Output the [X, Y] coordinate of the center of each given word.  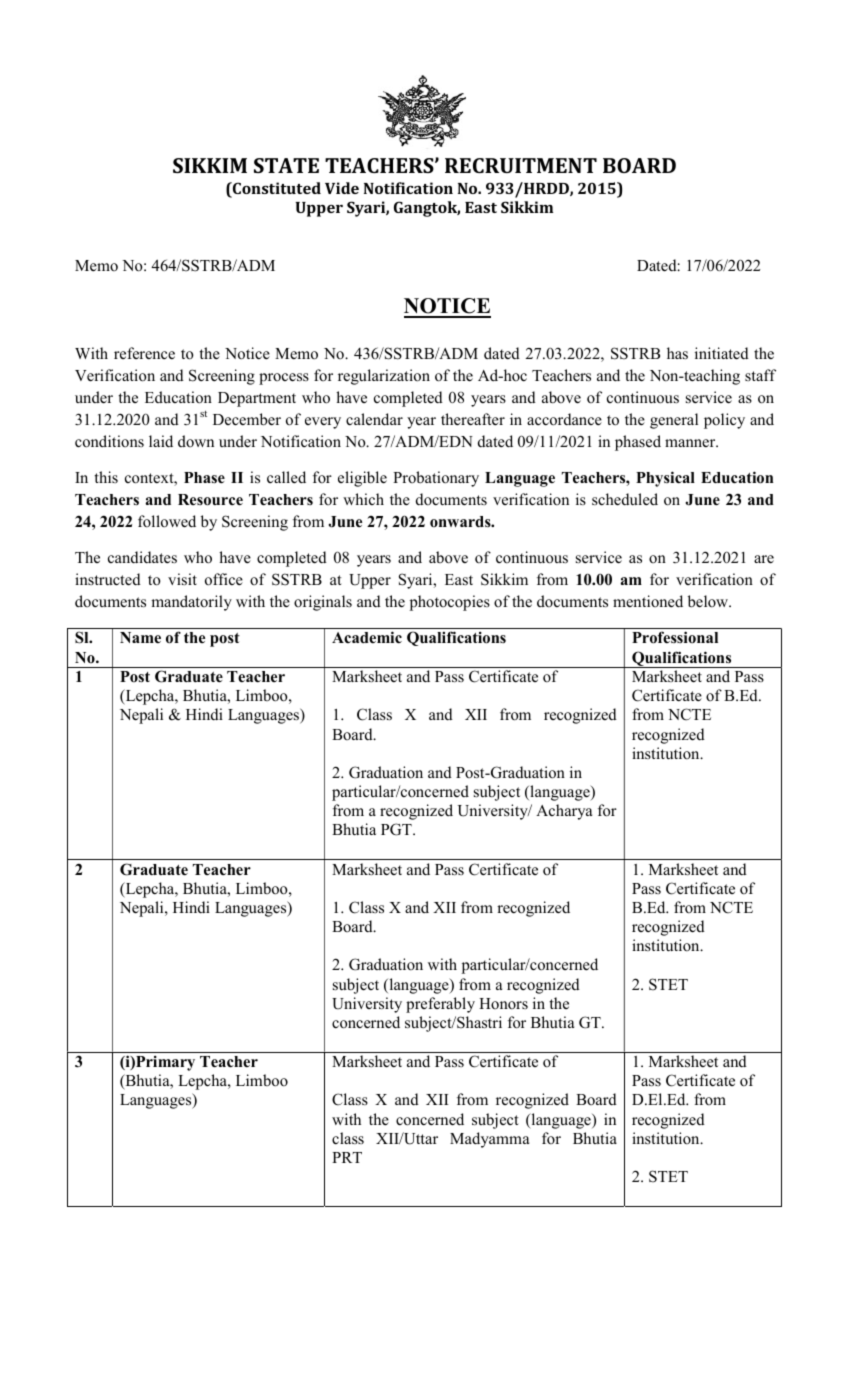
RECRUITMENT [521, 165]
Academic [367, 637]
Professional [675, 637]
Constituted [276, 189]
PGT [397, 829]
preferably [440, 1005]
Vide [342, 188]
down [196, 441]
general [674, 421]
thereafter [473, 419]
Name [140, 637]
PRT [347, 1157]
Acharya [564, 812]
